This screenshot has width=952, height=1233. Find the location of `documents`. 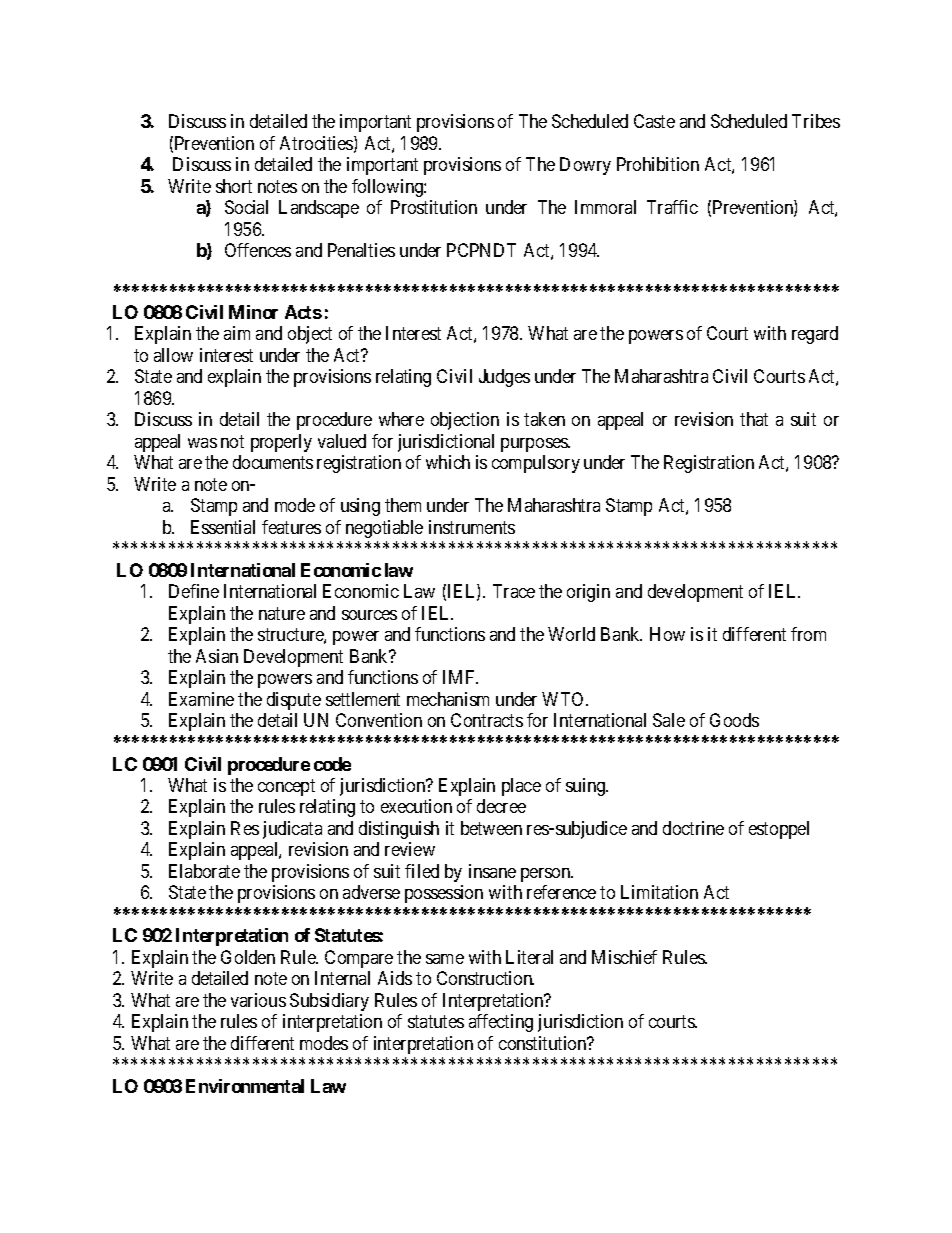

documents is located at coordinates (273, 462).
